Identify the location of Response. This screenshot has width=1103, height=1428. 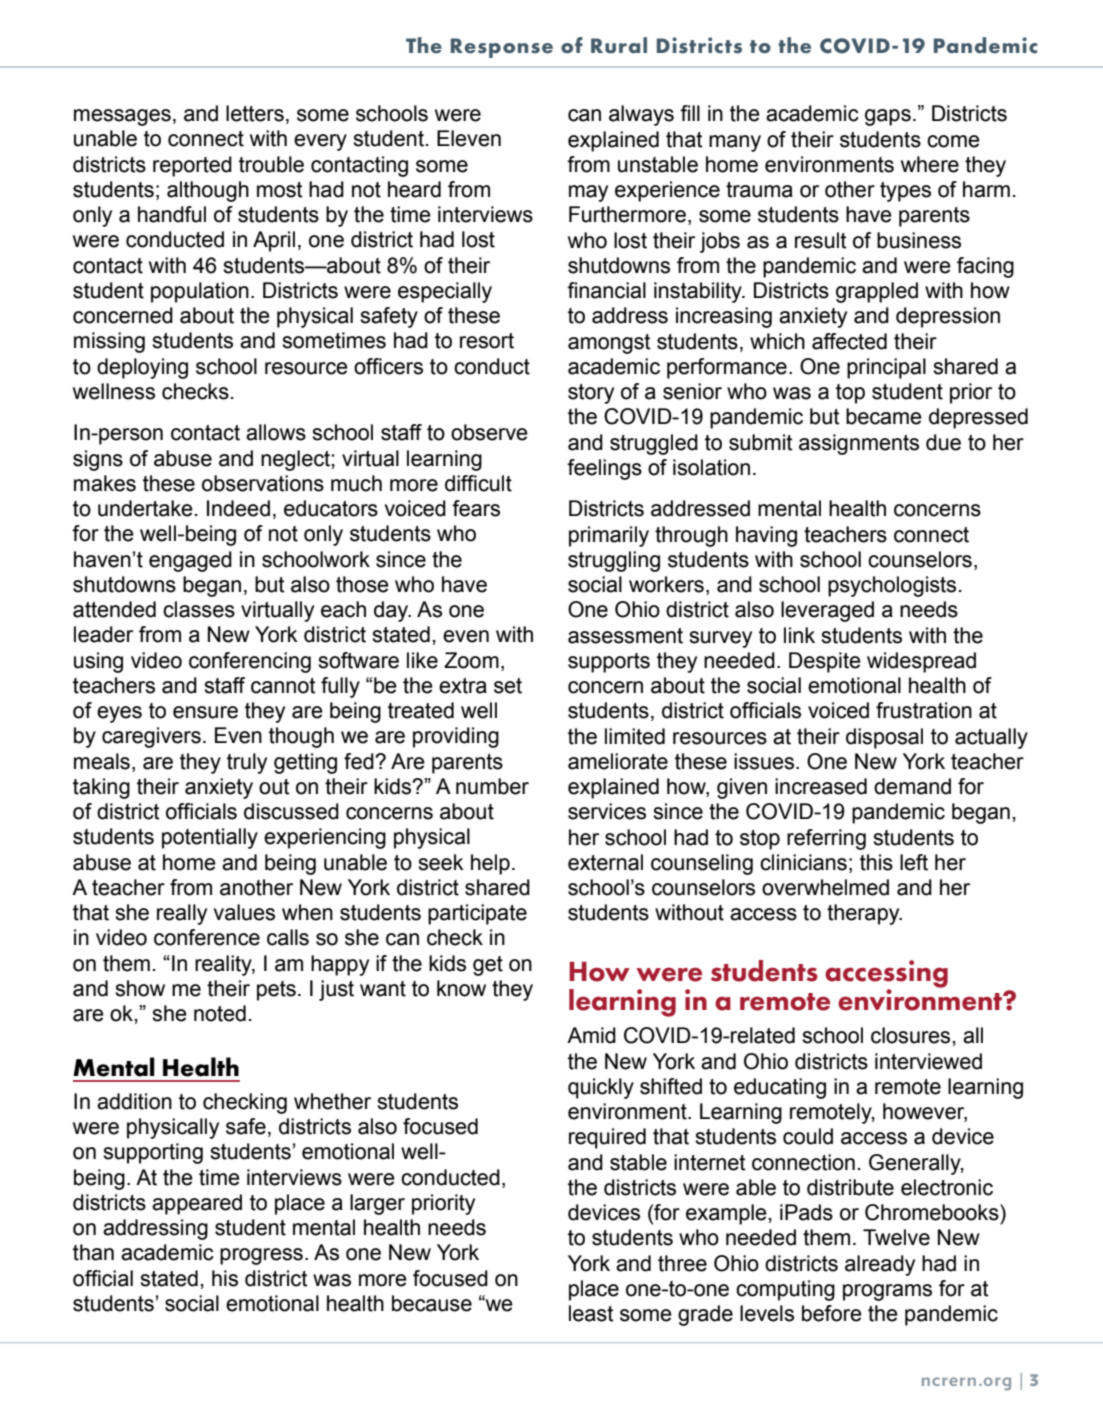
(502, 48).
